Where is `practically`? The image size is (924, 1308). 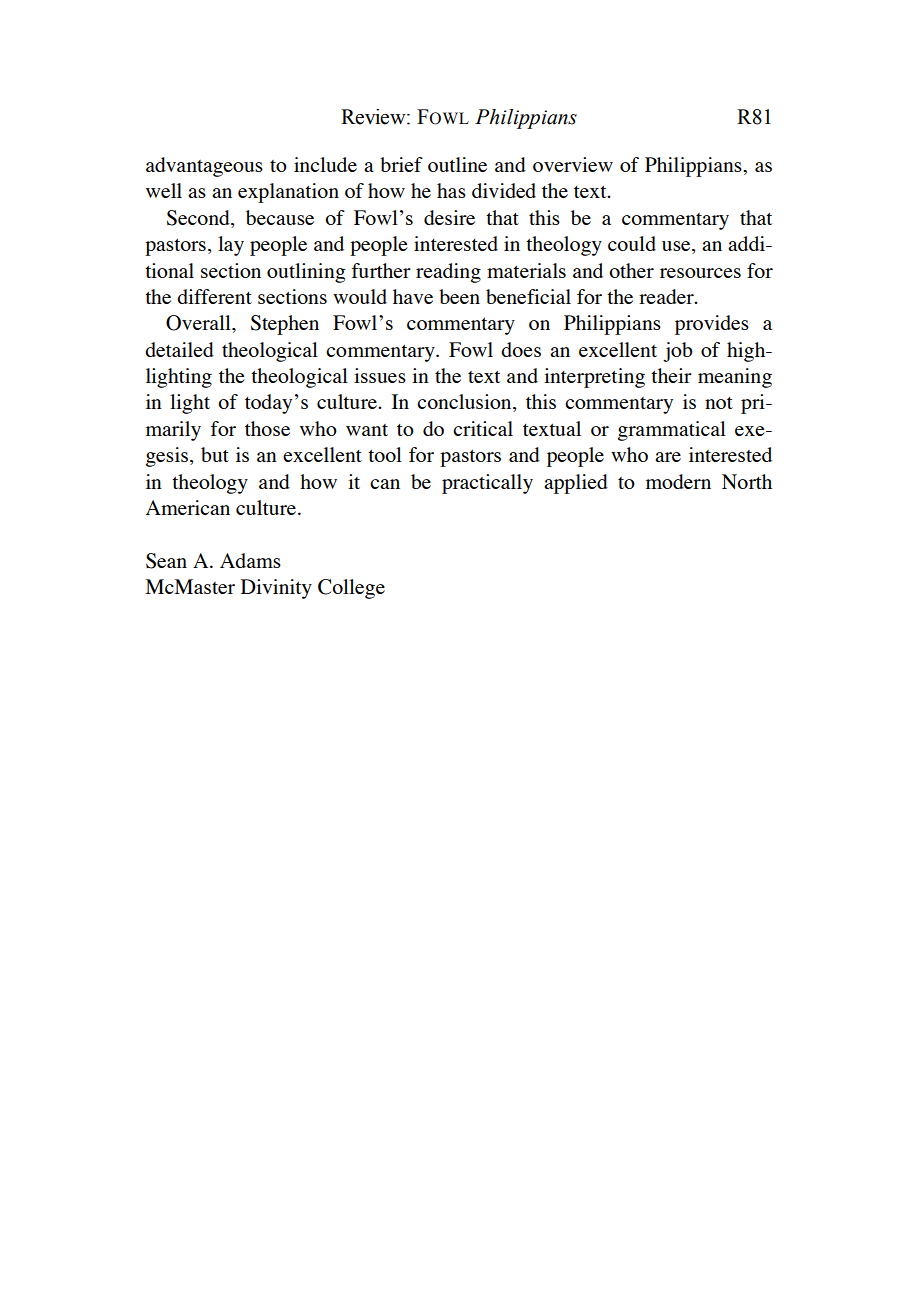 practically is located at coordinates (487, 484).
